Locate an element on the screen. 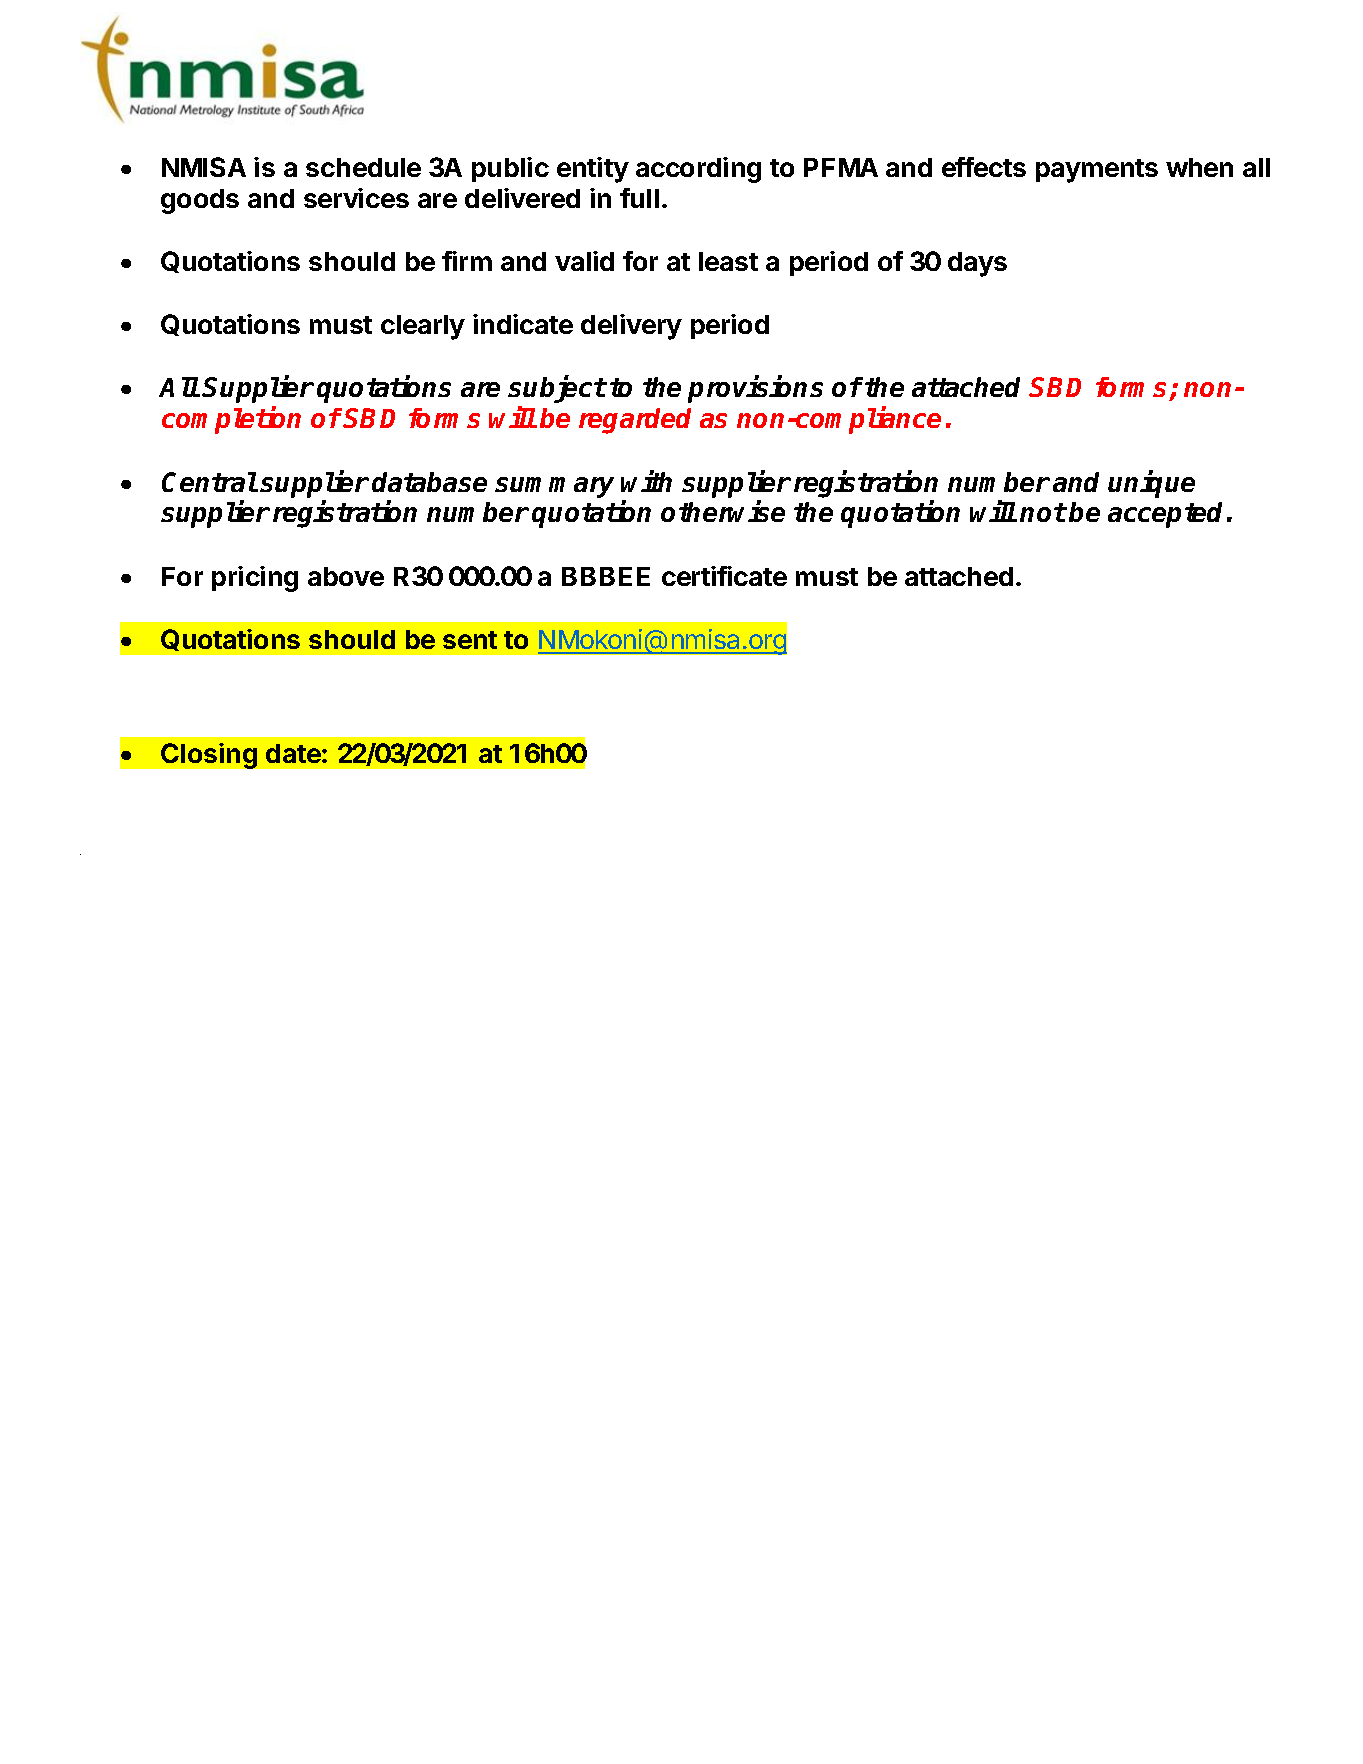 Image resolution: width=1363 pixels, height=1764 pixels. services is located at coordinates (356, 198).
